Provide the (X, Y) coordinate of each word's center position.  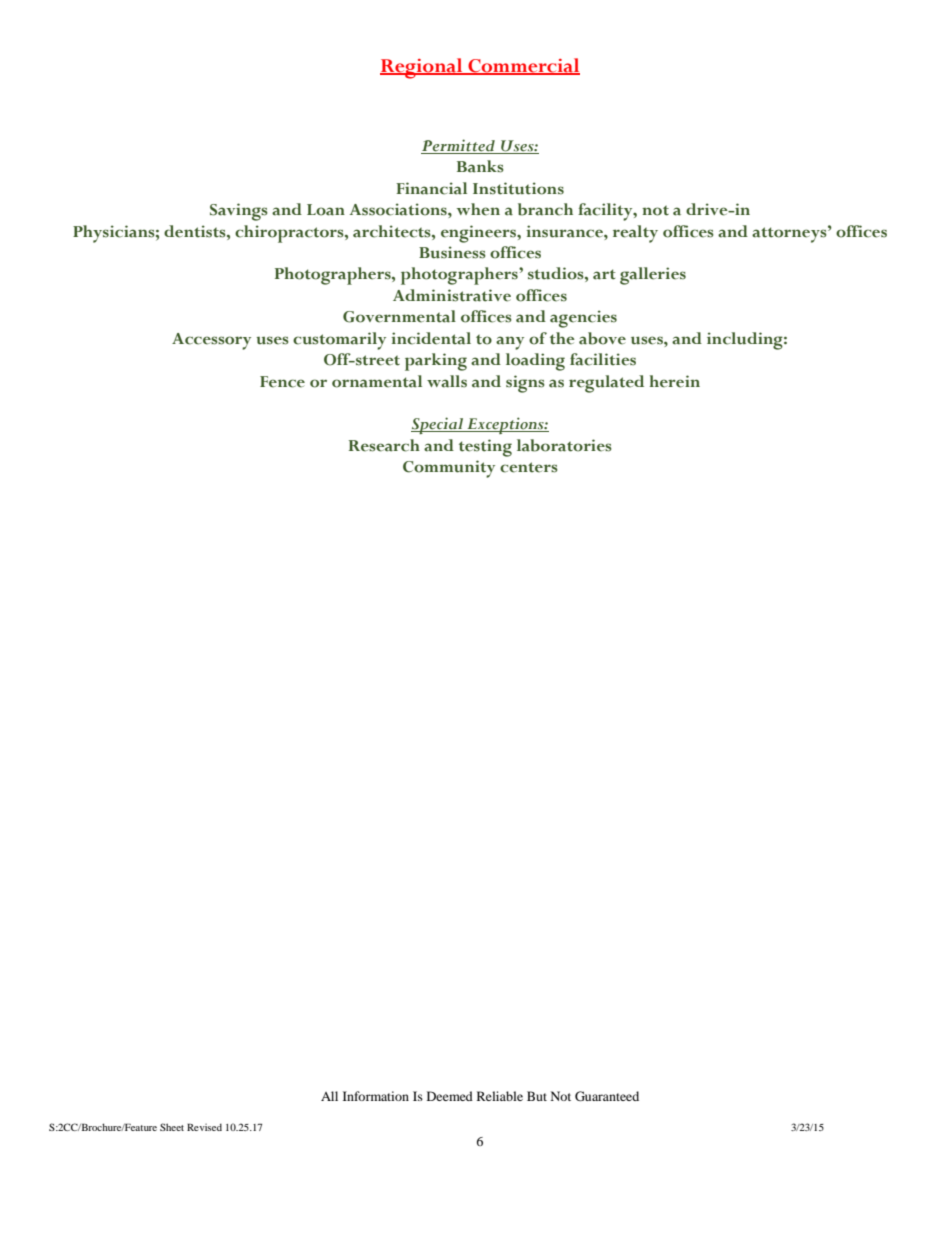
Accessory (211, 341)
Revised (204, 1127)
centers (529, 467)
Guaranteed (607, 1096)
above (602, 338)
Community (449, 469)
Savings (239, 212)
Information (376, 1096)
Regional (422, 68)
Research (384, 445)
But (537, 1096)
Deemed (450, 1096)
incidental (431, 338)
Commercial (523, 66)
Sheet (172, 1127)
